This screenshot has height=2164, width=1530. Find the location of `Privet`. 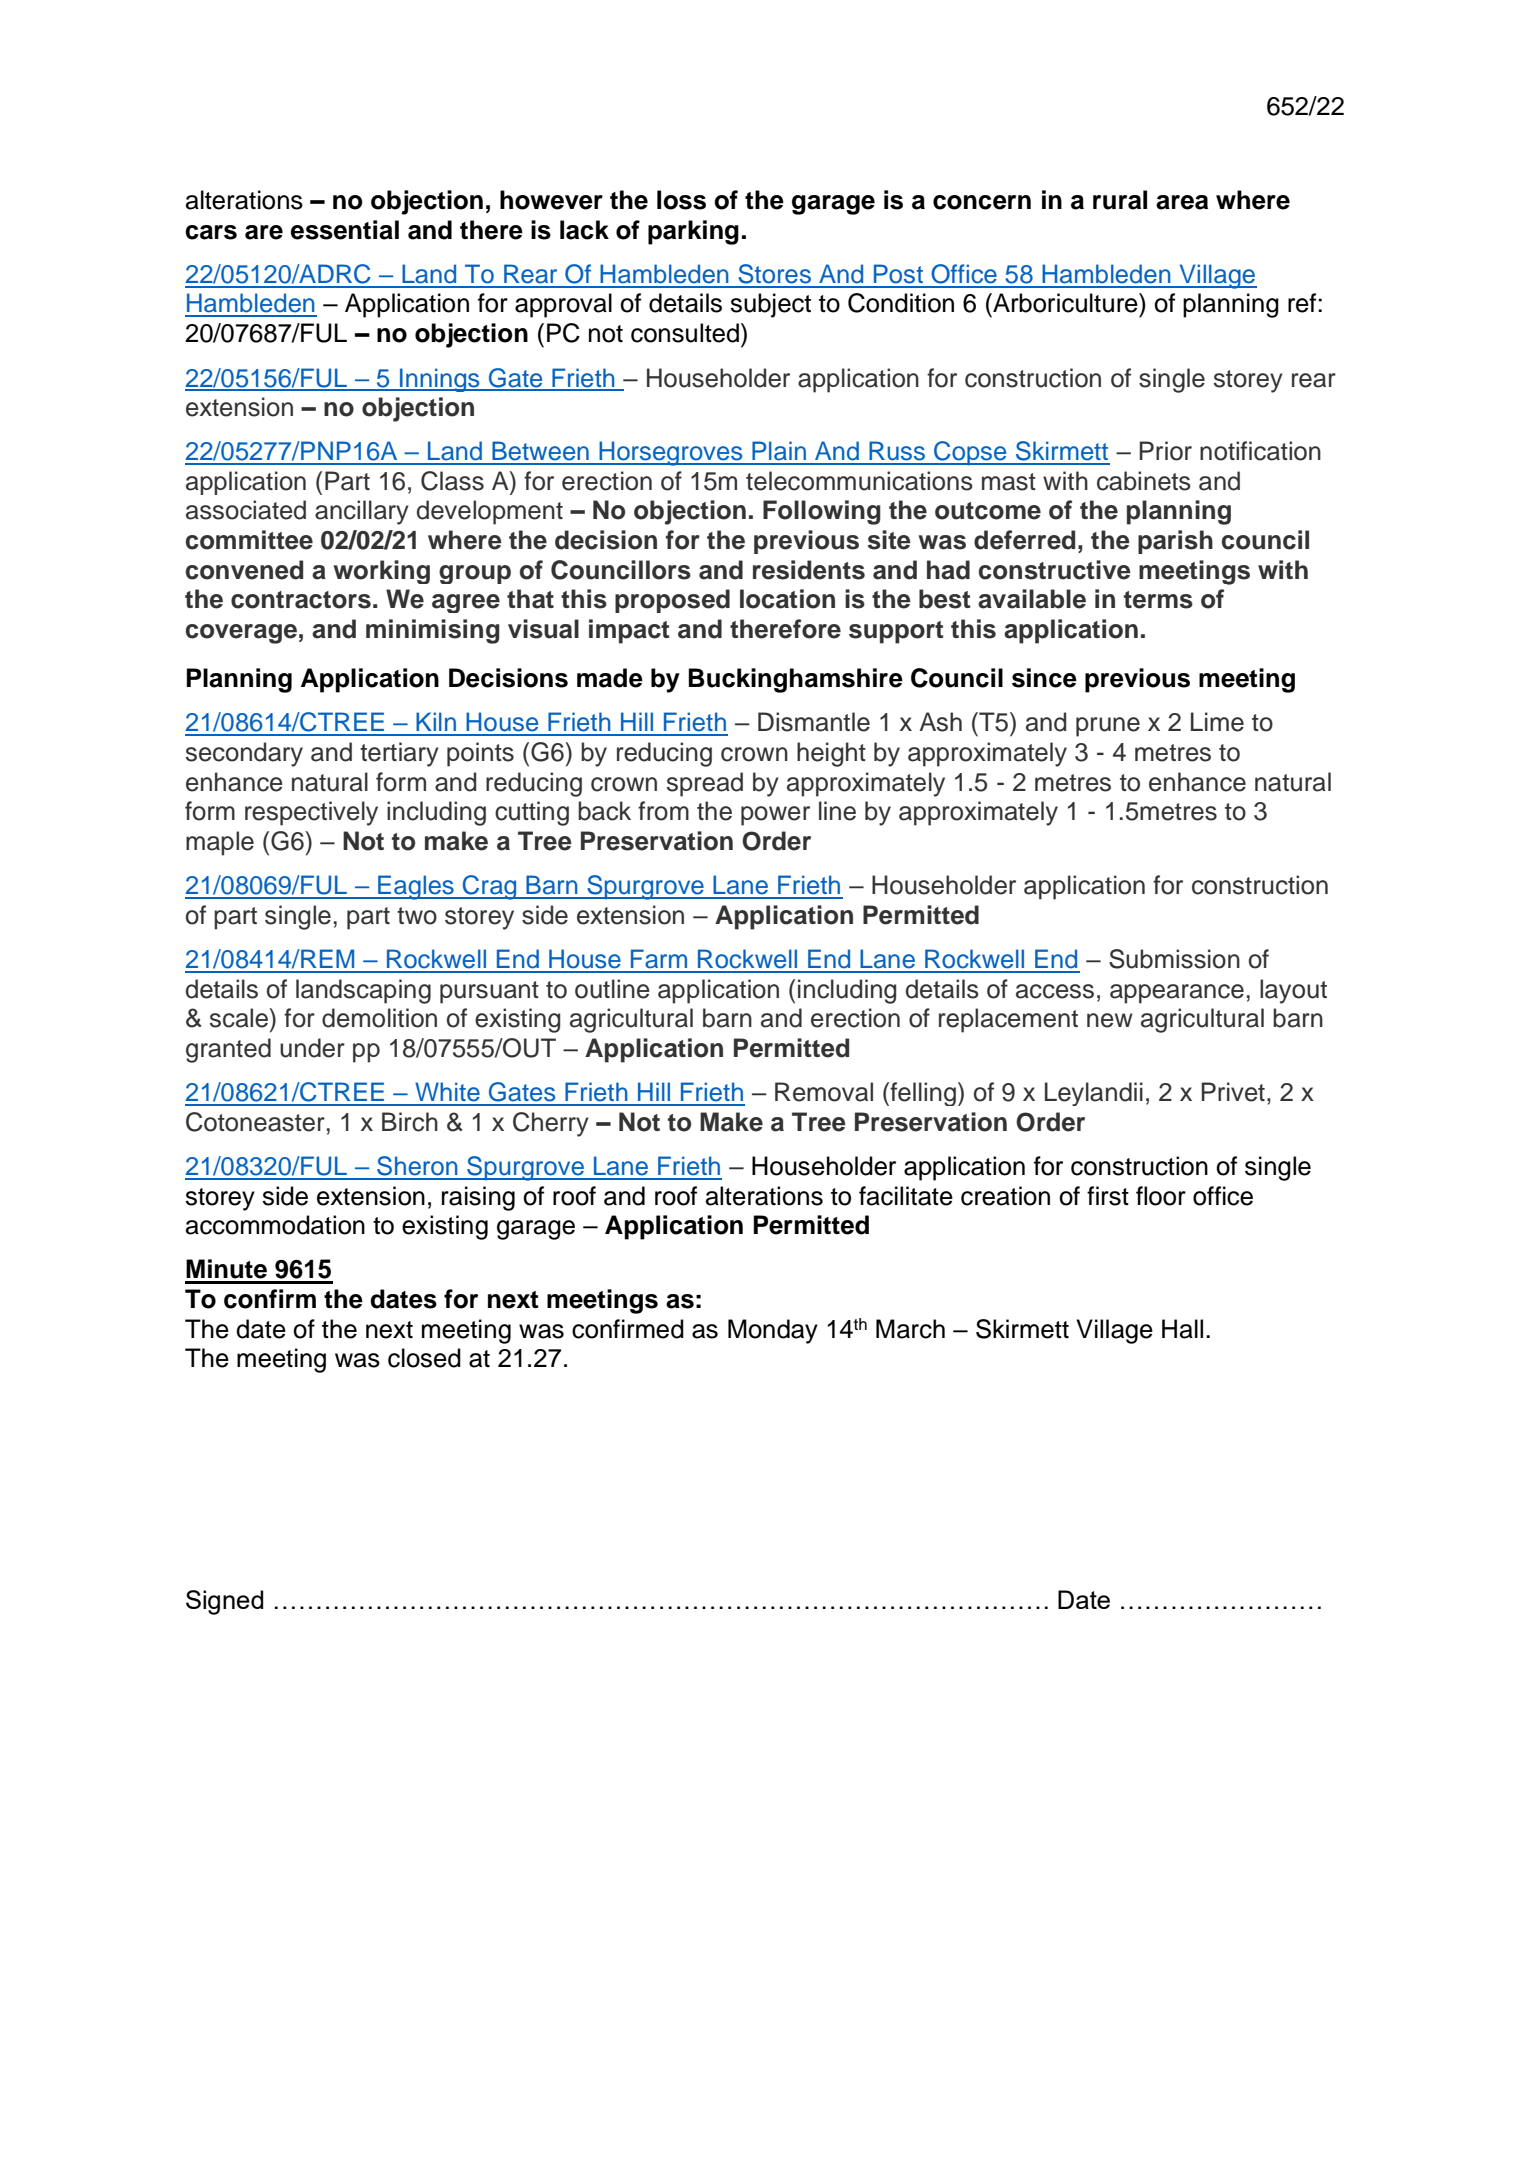

Privet is located at coordinates (1233, 1092).
